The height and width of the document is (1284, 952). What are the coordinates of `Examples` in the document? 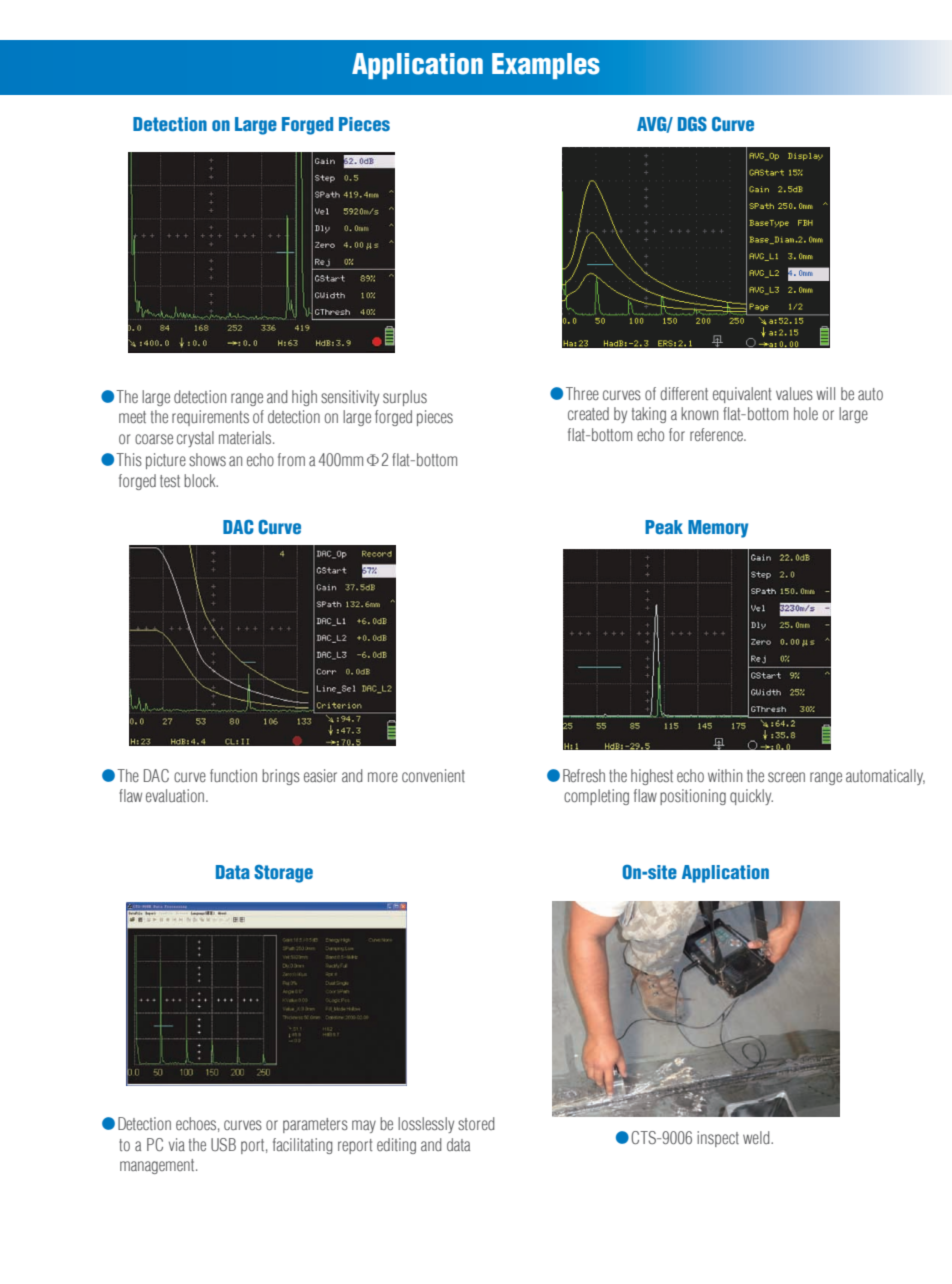 It's located at (546, 66).
